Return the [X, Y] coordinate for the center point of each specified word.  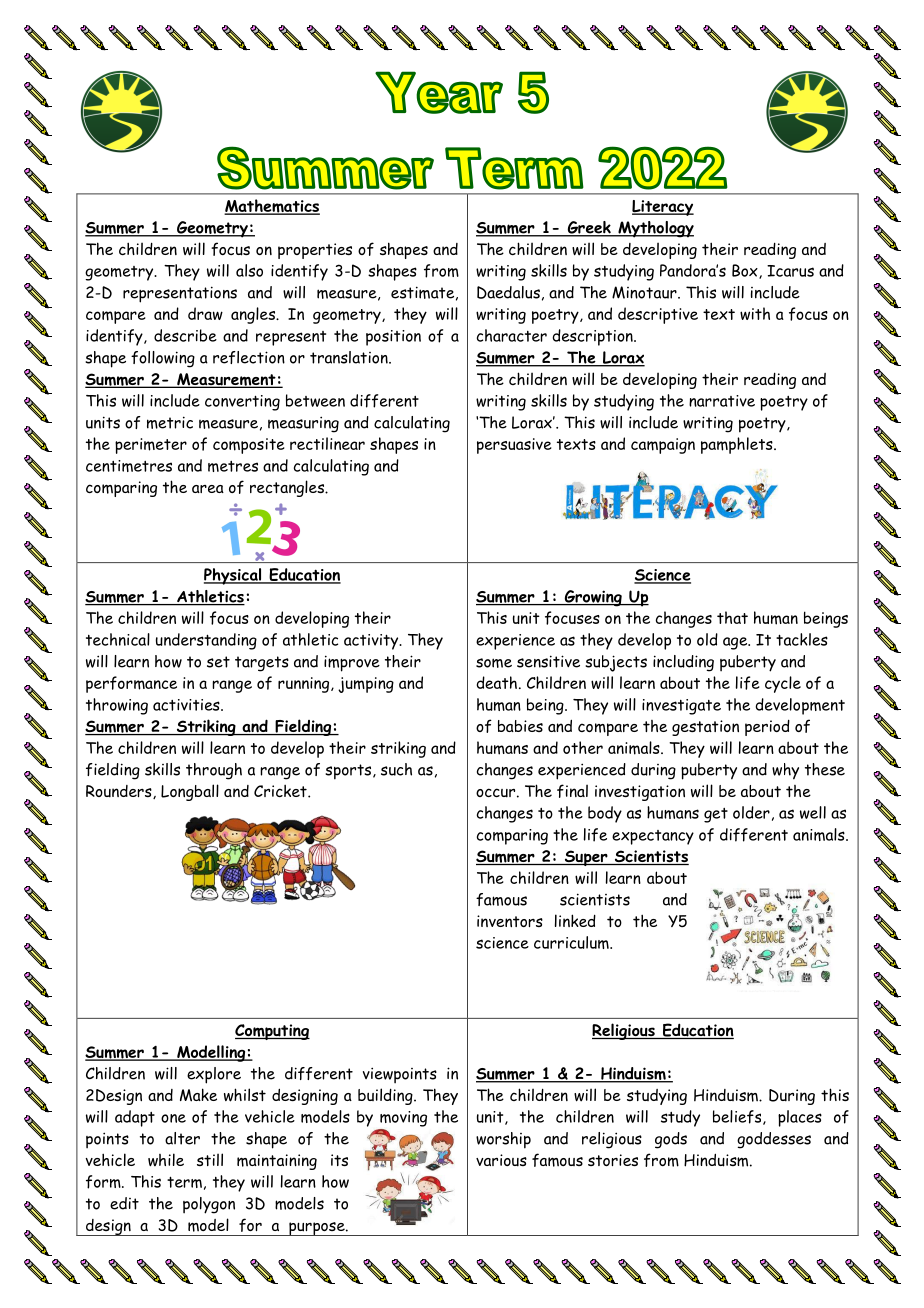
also [249, 270]
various [501, 1160]
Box [746, 271]
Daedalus [508, 292]
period [767, 728]
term [184, 1182]
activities [187, 705]
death [497, 682]
